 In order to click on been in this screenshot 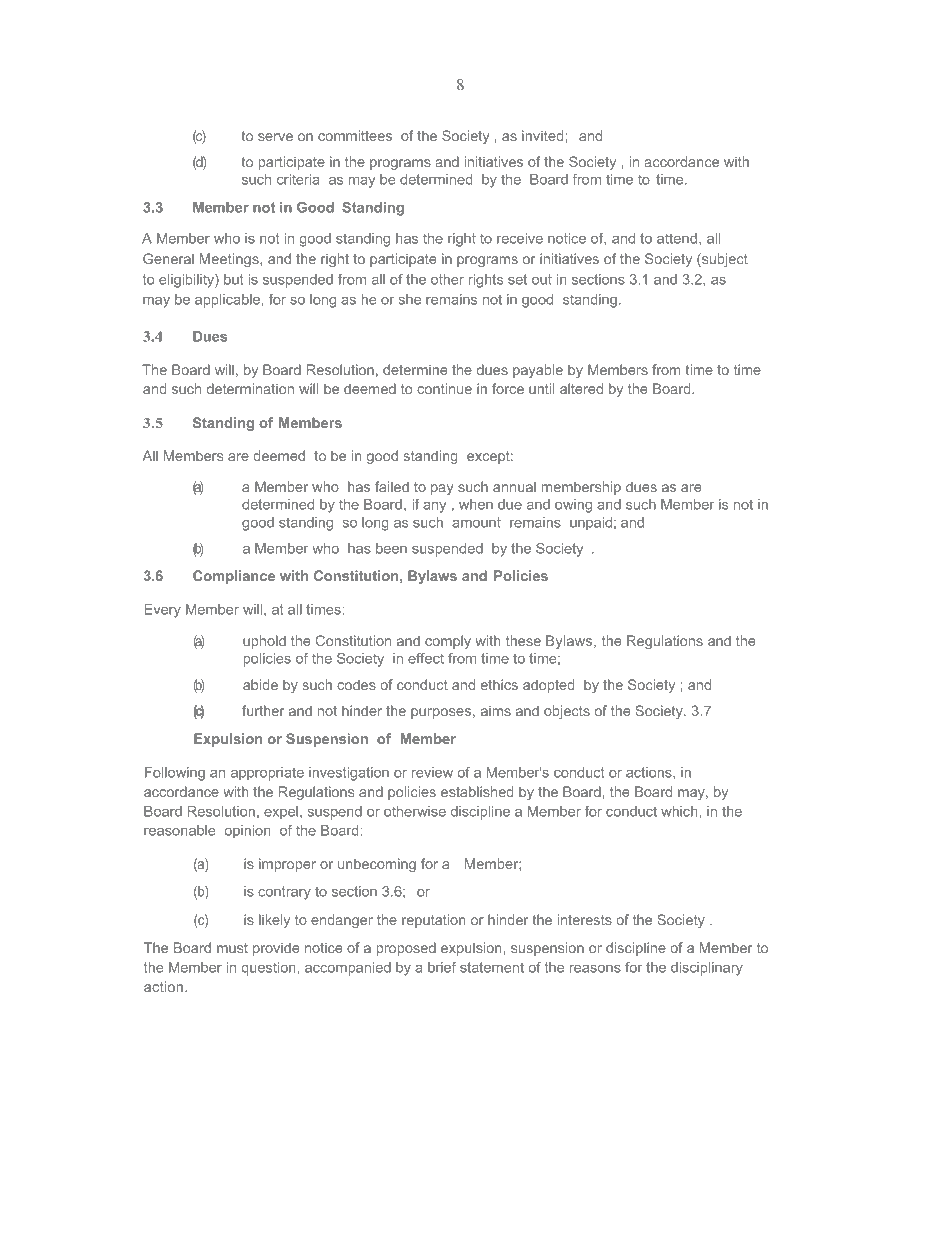, I will do `click(391, 548)`.
